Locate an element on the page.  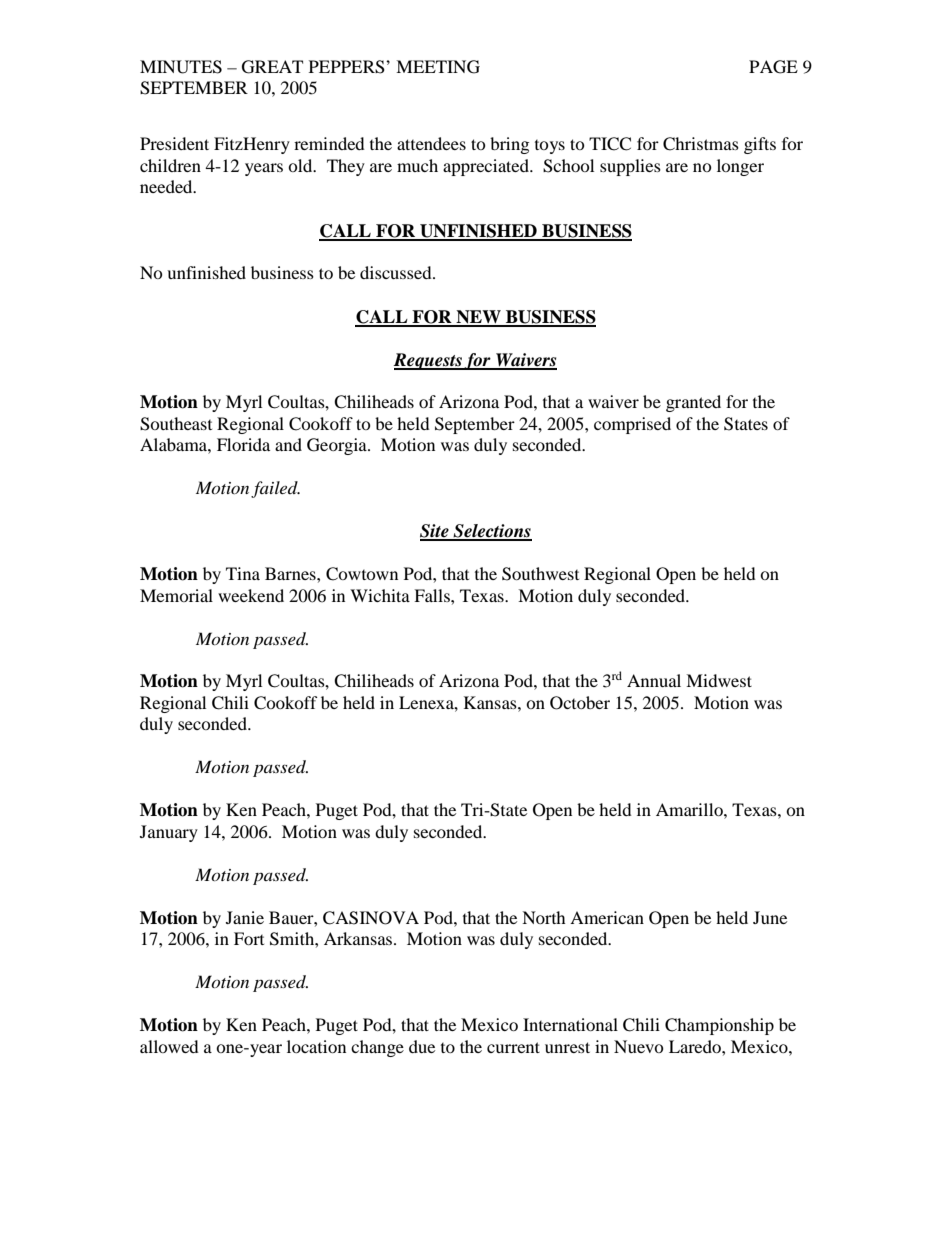
Christmas is located at coordinates (701, 144).
